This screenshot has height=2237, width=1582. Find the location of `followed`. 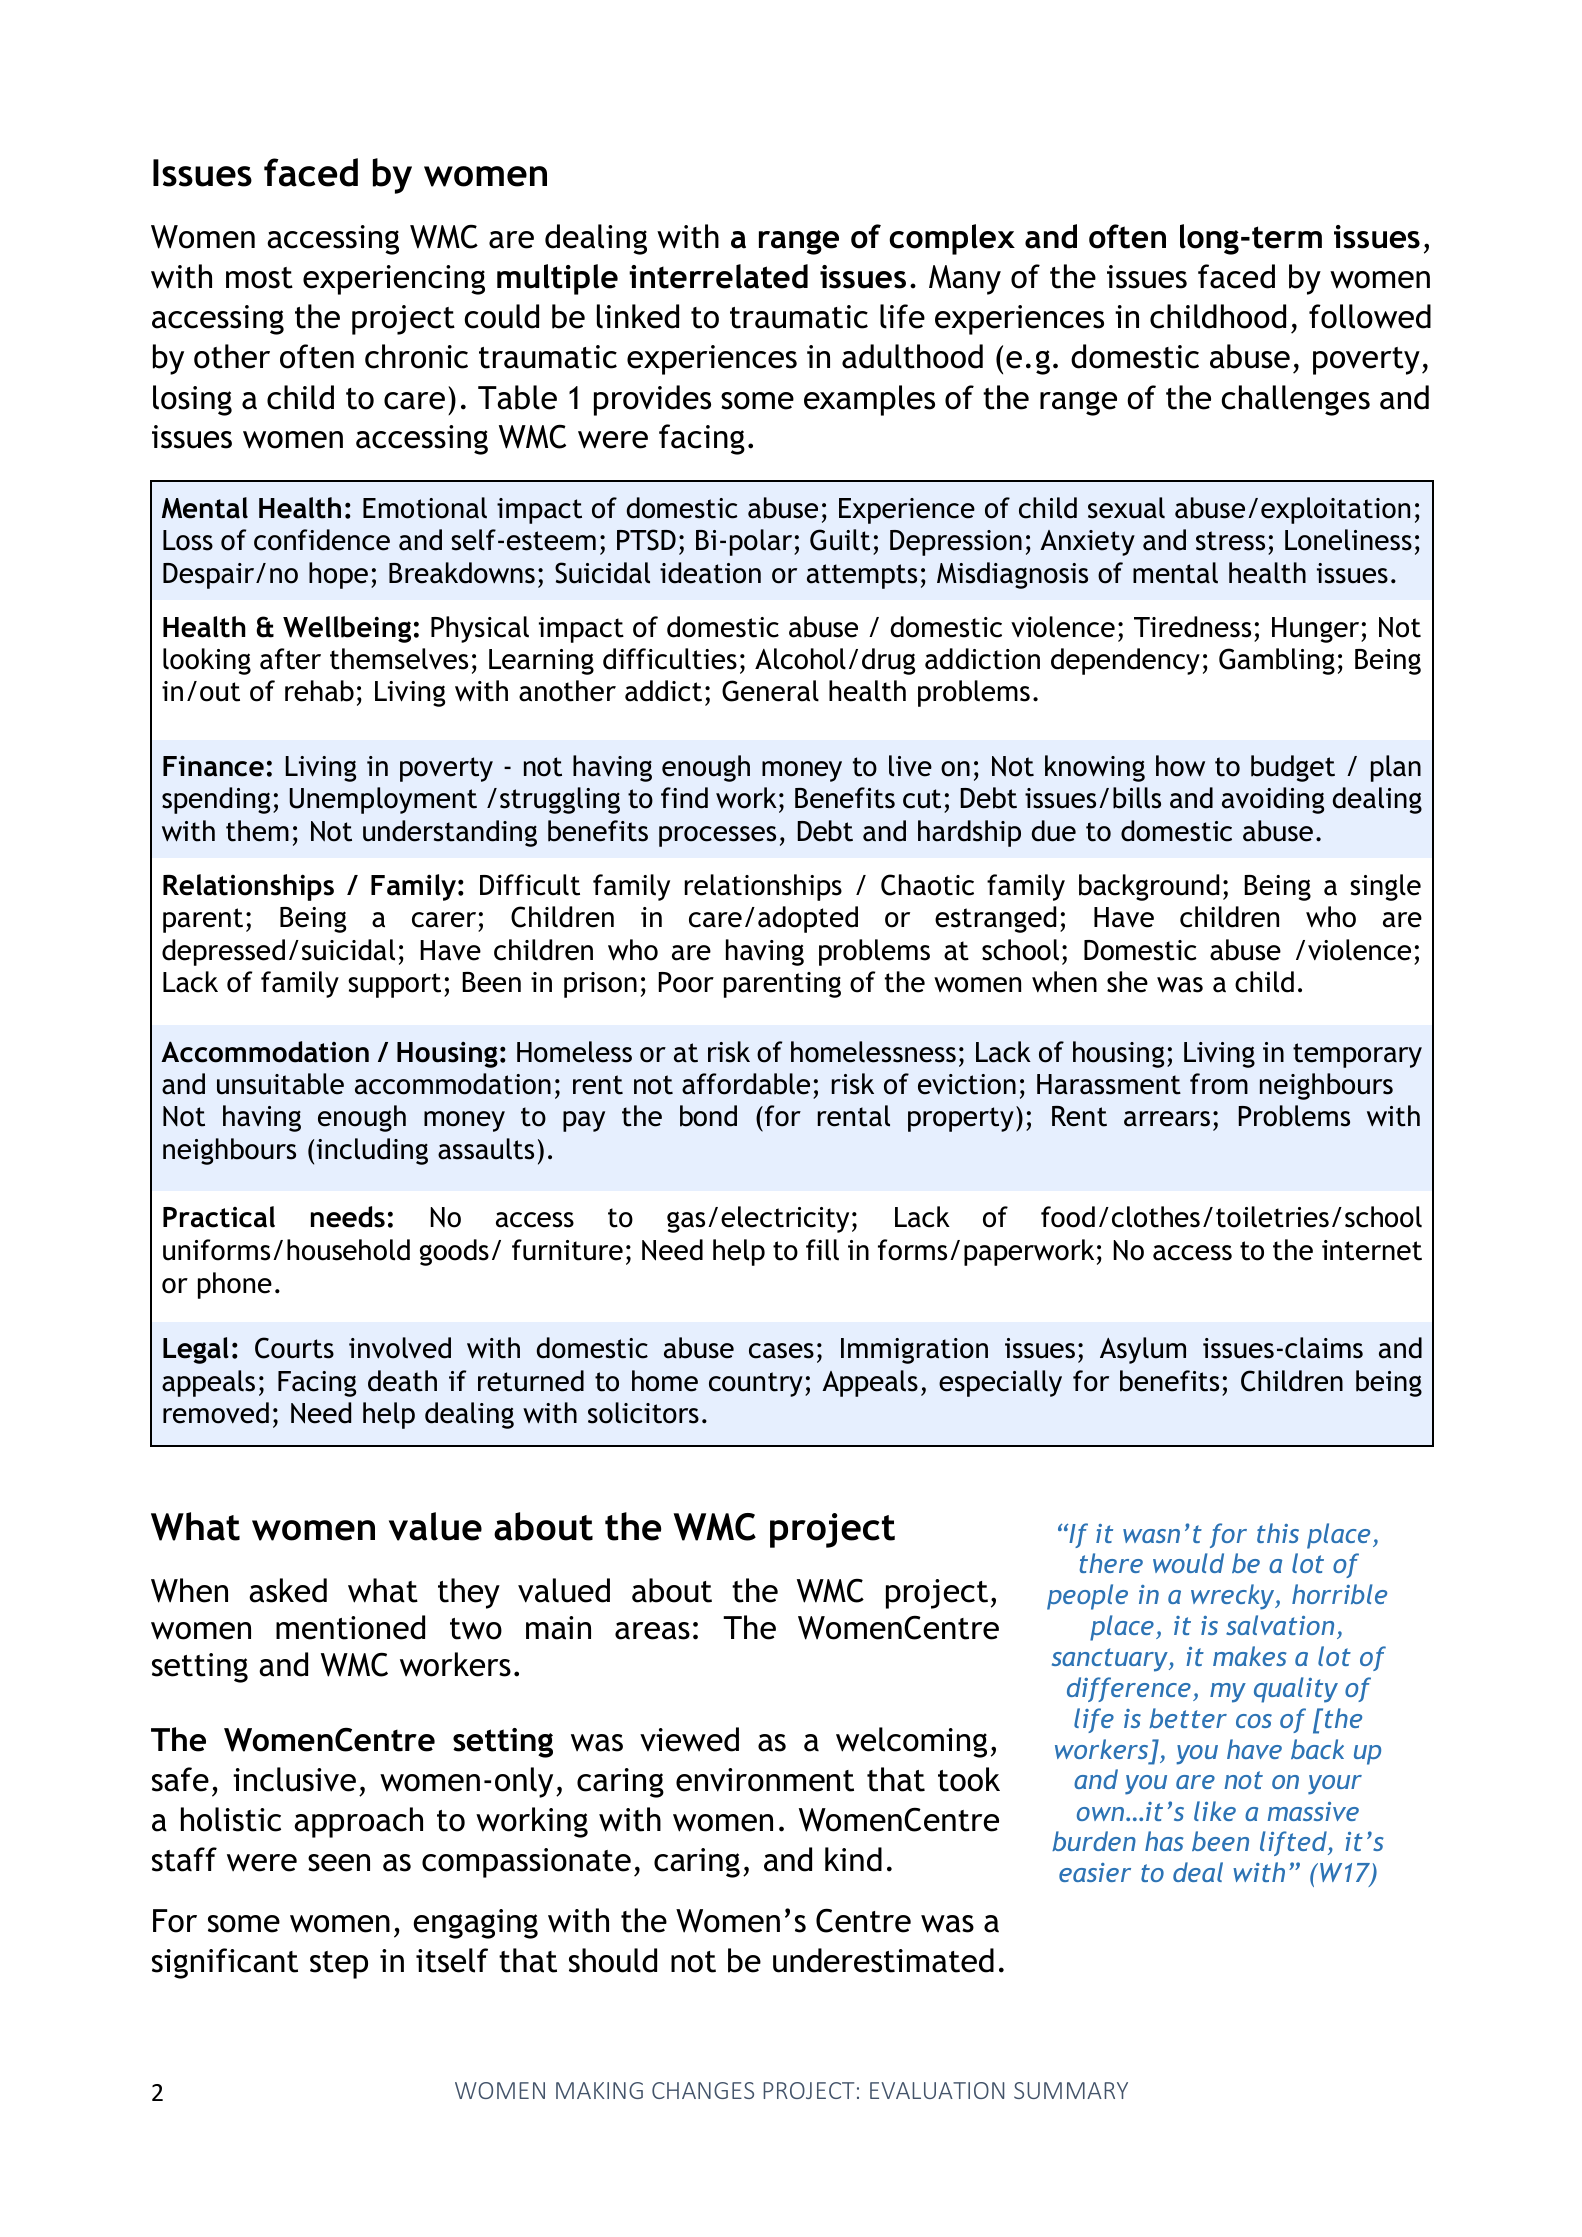

followed is located at coordinates (1370, 316).
